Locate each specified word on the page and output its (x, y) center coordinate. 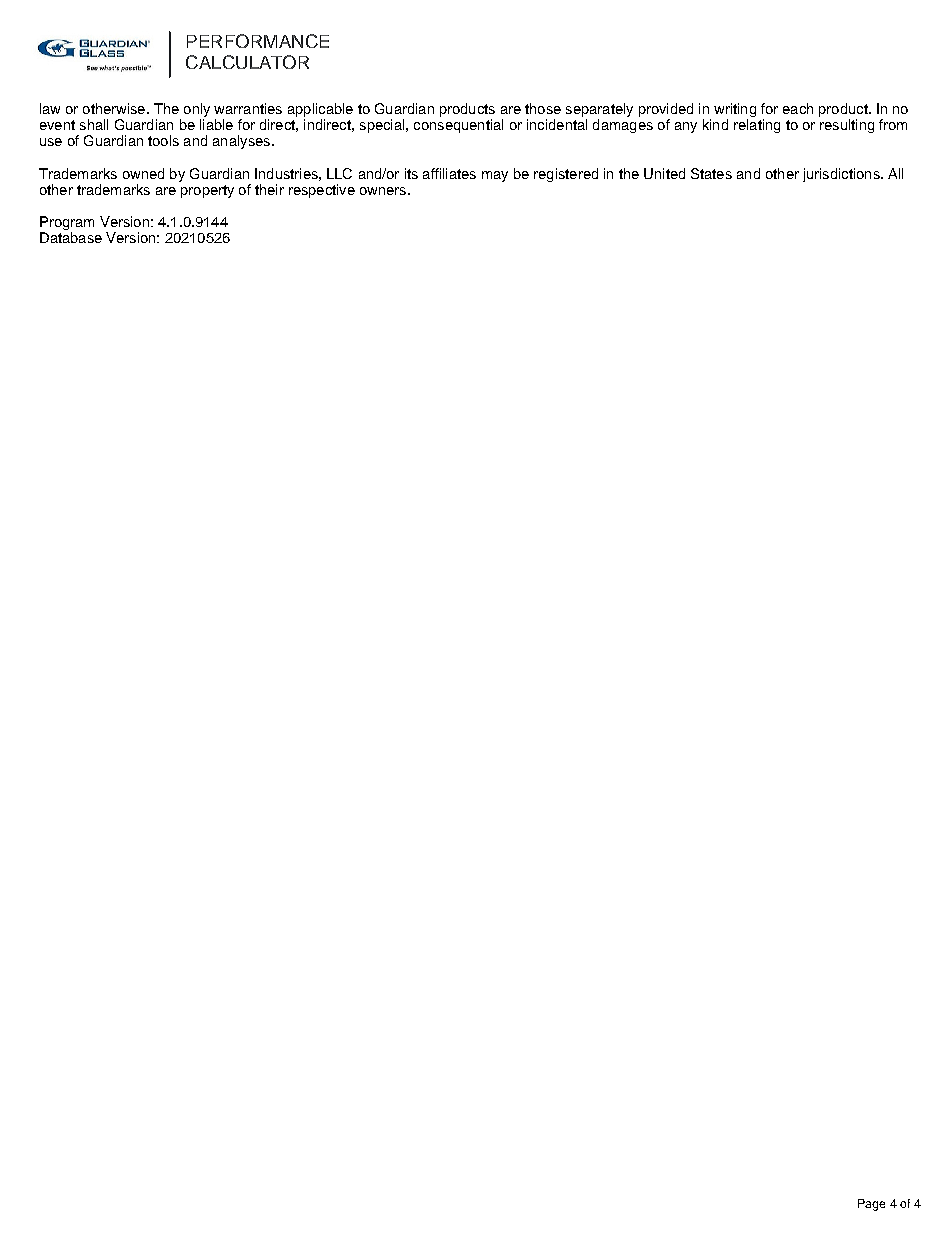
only (197, 111)
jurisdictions (842, 175)
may (495, 176)
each (798, 108)
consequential (458, 126)
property (207, 191)
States (711, 173)
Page (871, 1205)
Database (71, 237)
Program (67, 223)
